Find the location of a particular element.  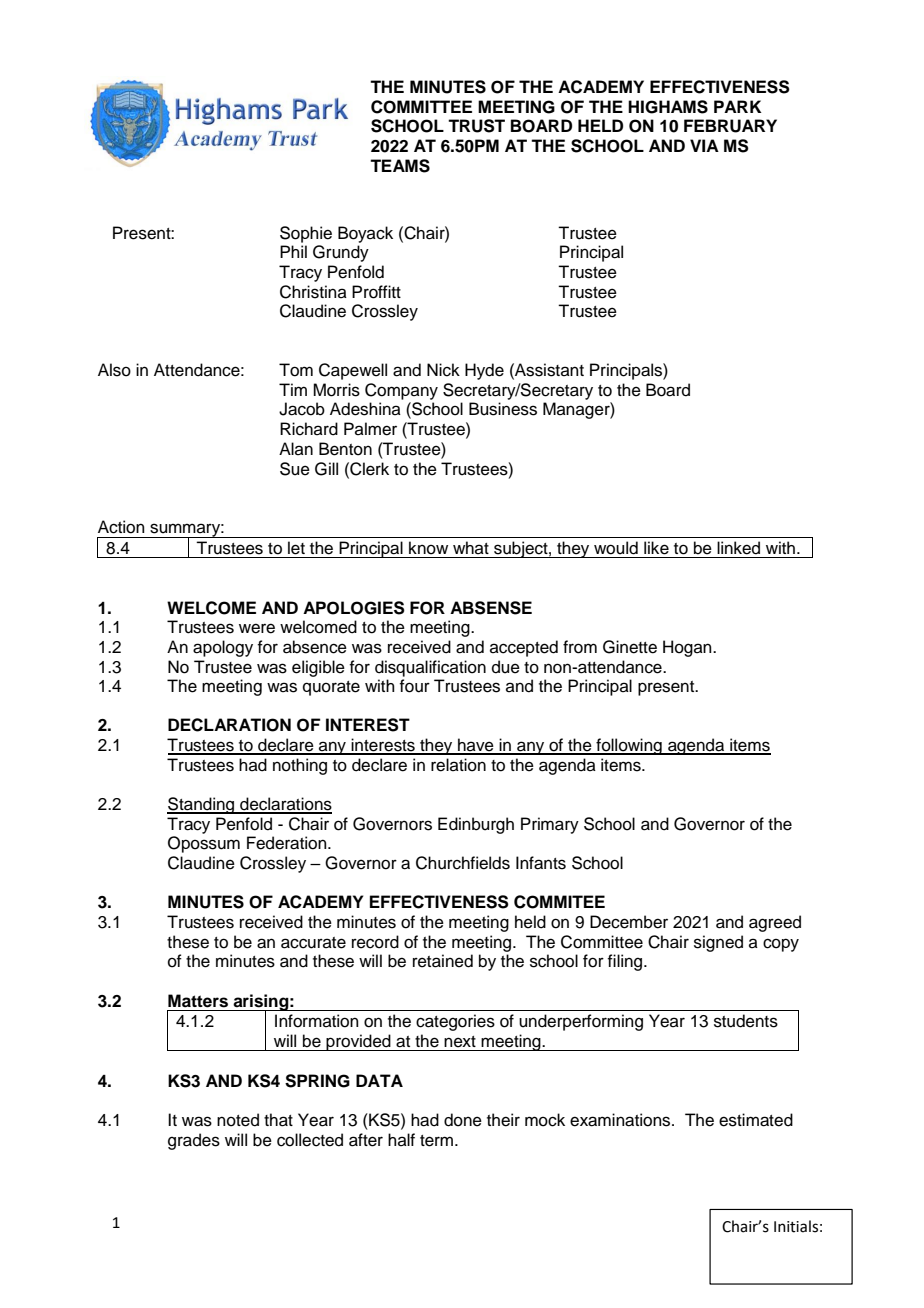

grades is located at coordinates (194, 1141).
